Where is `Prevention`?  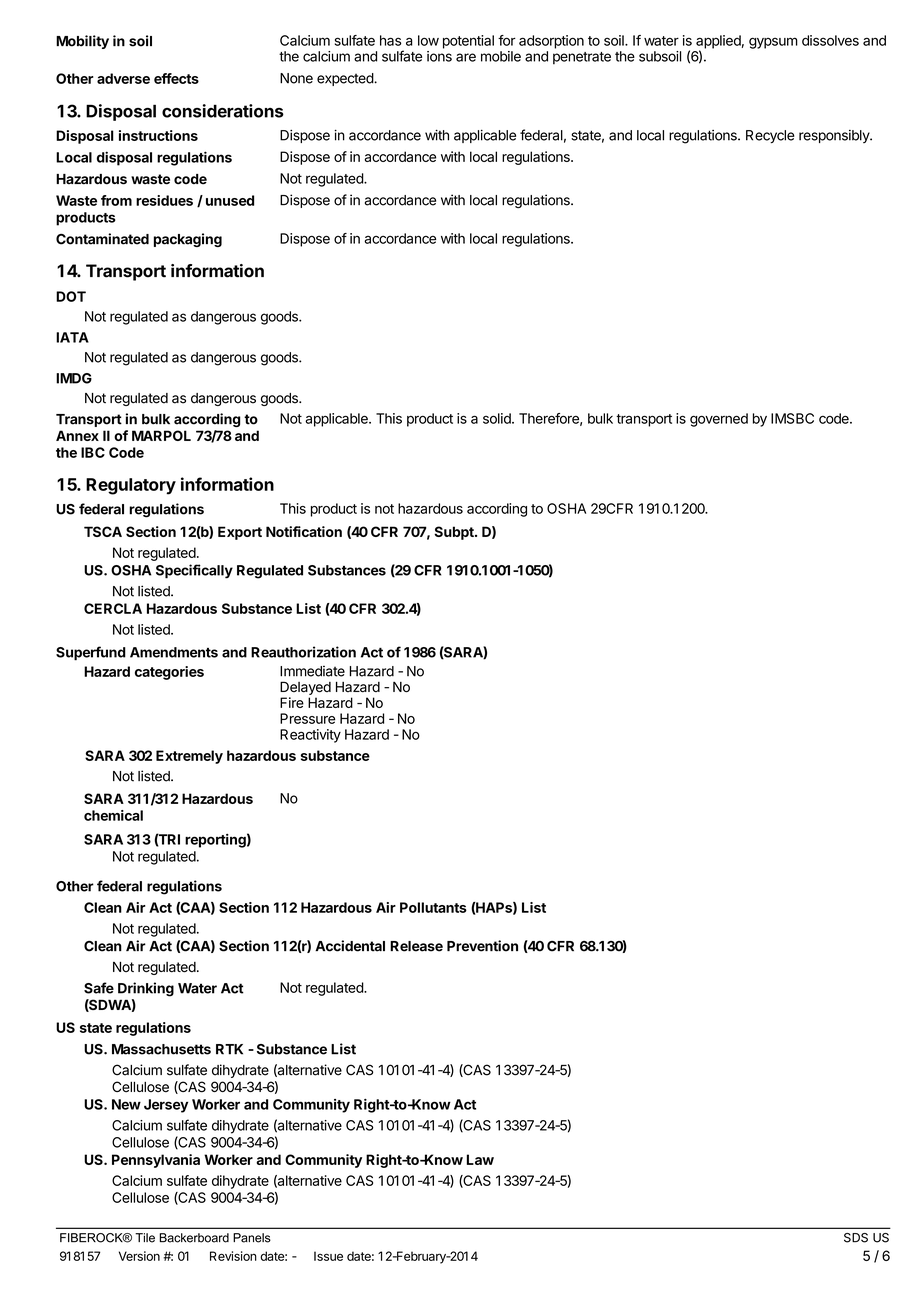 Prevention is located at coordinates (482, 946).
